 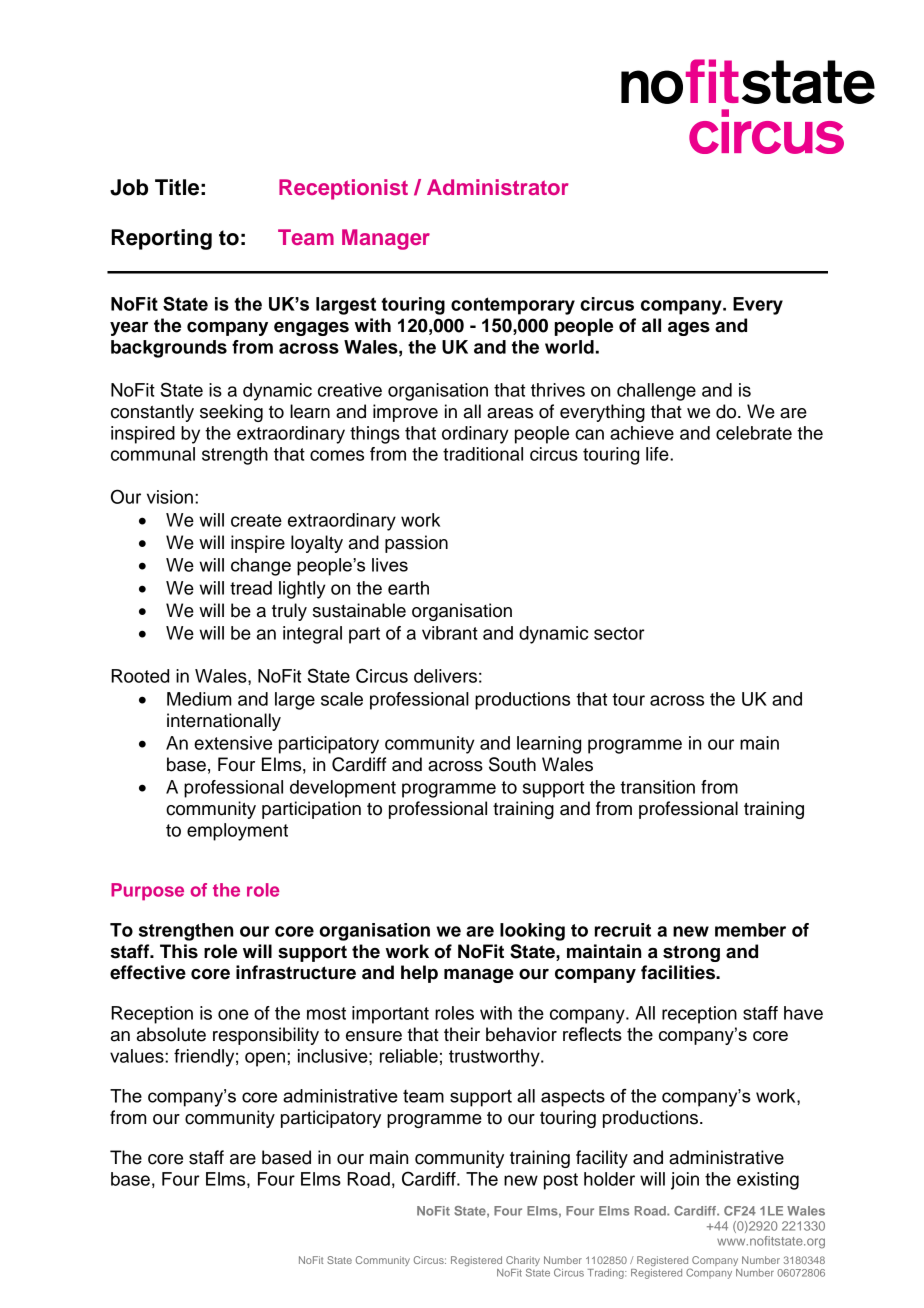 I want to click on Reporting, so click(x=161, y=239).
